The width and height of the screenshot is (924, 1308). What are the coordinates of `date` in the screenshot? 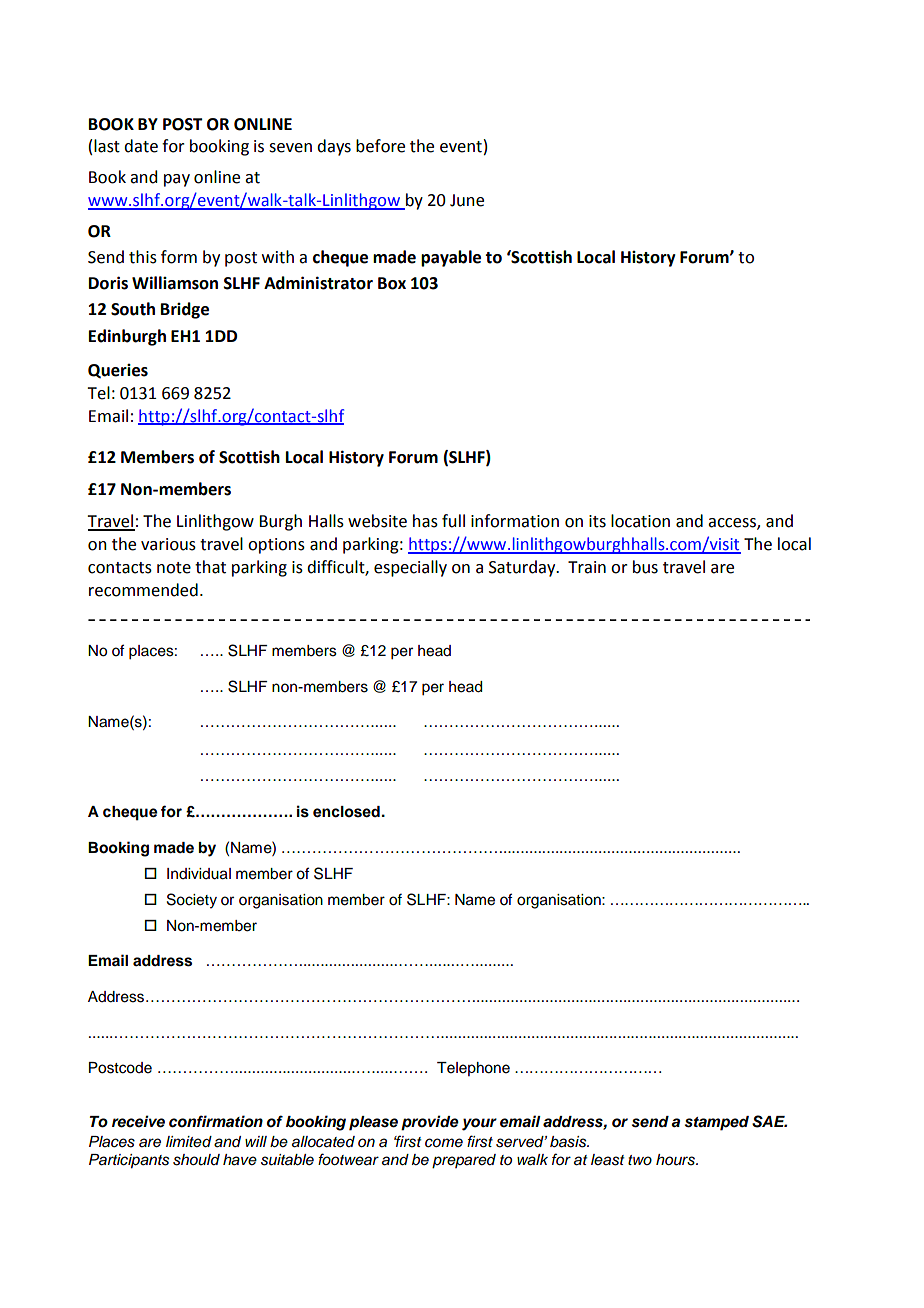 It's located at (141, 146).
